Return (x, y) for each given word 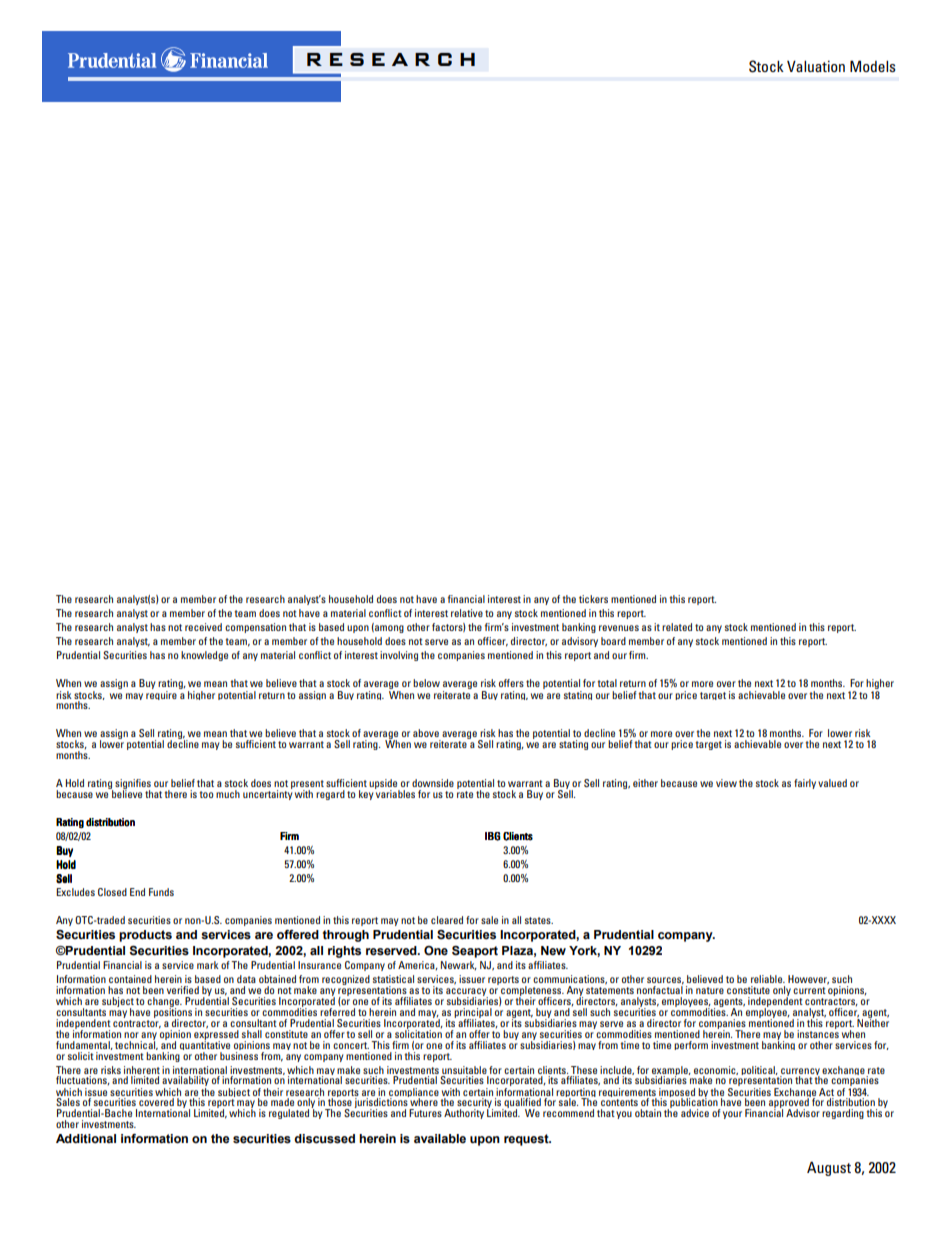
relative (467, 613)
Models (873, 66)
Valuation (816, 66)
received (203, 627)
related (677, 627)
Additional (86, 1138)
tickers (593, 599)
